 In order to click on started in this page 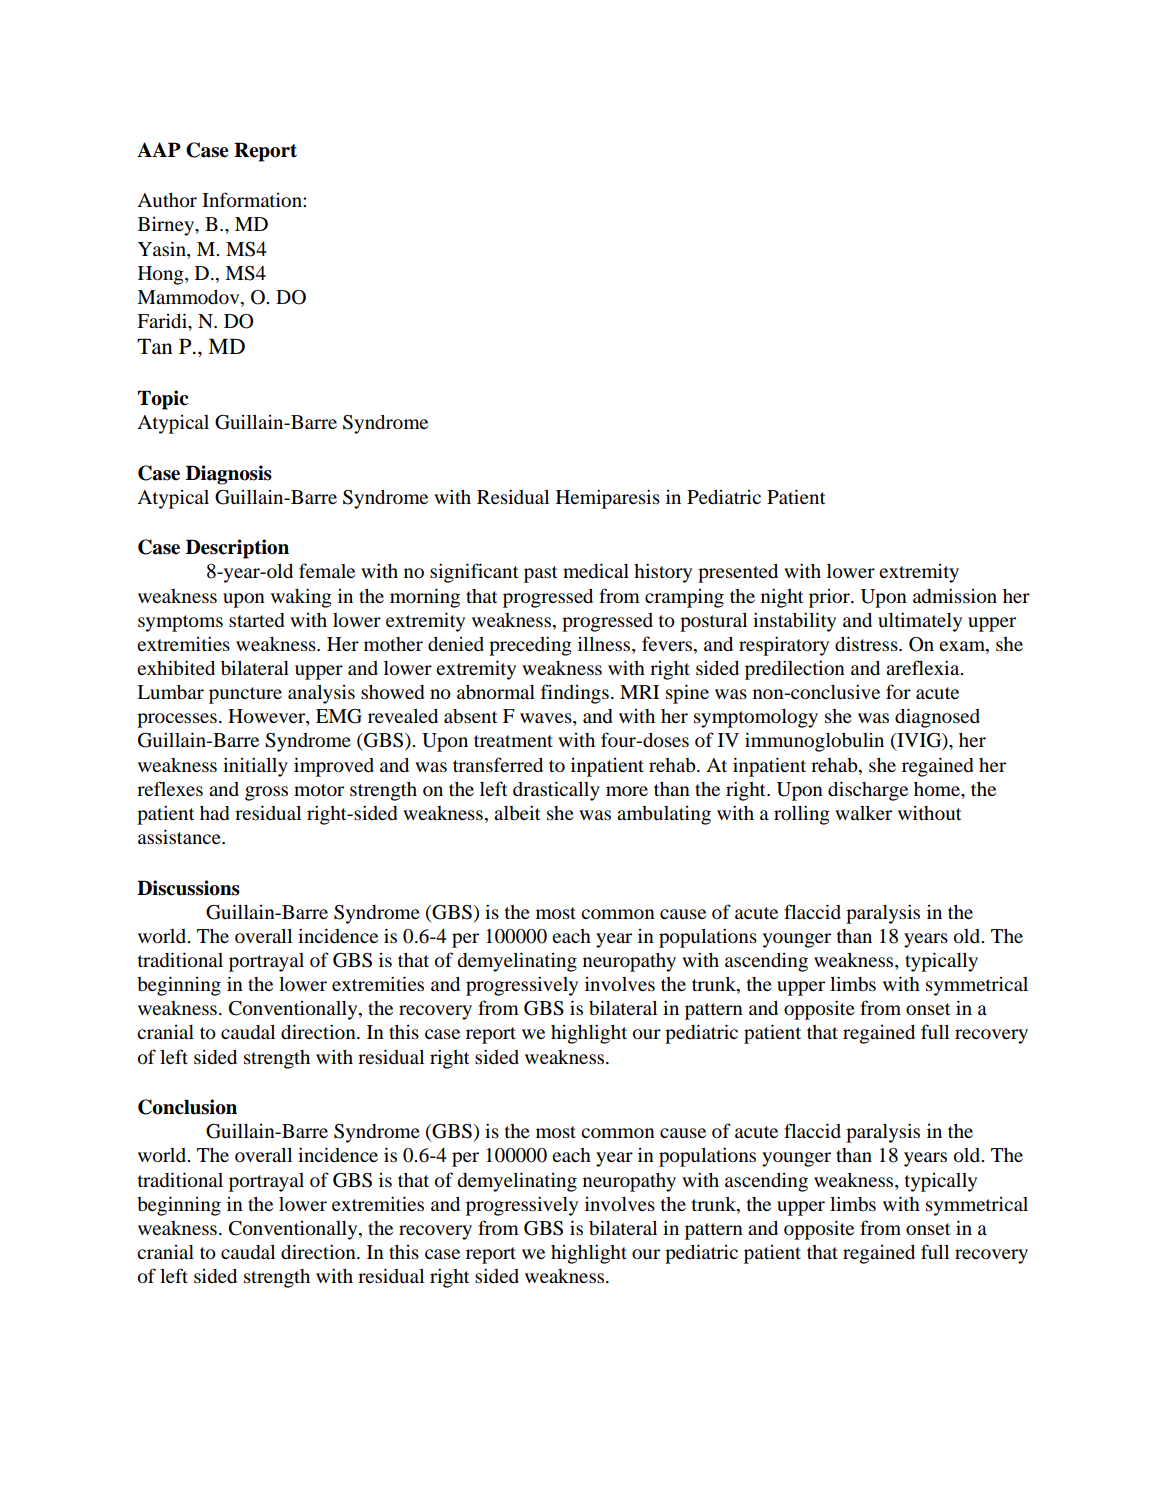, I will do `click(256, 620)`.
